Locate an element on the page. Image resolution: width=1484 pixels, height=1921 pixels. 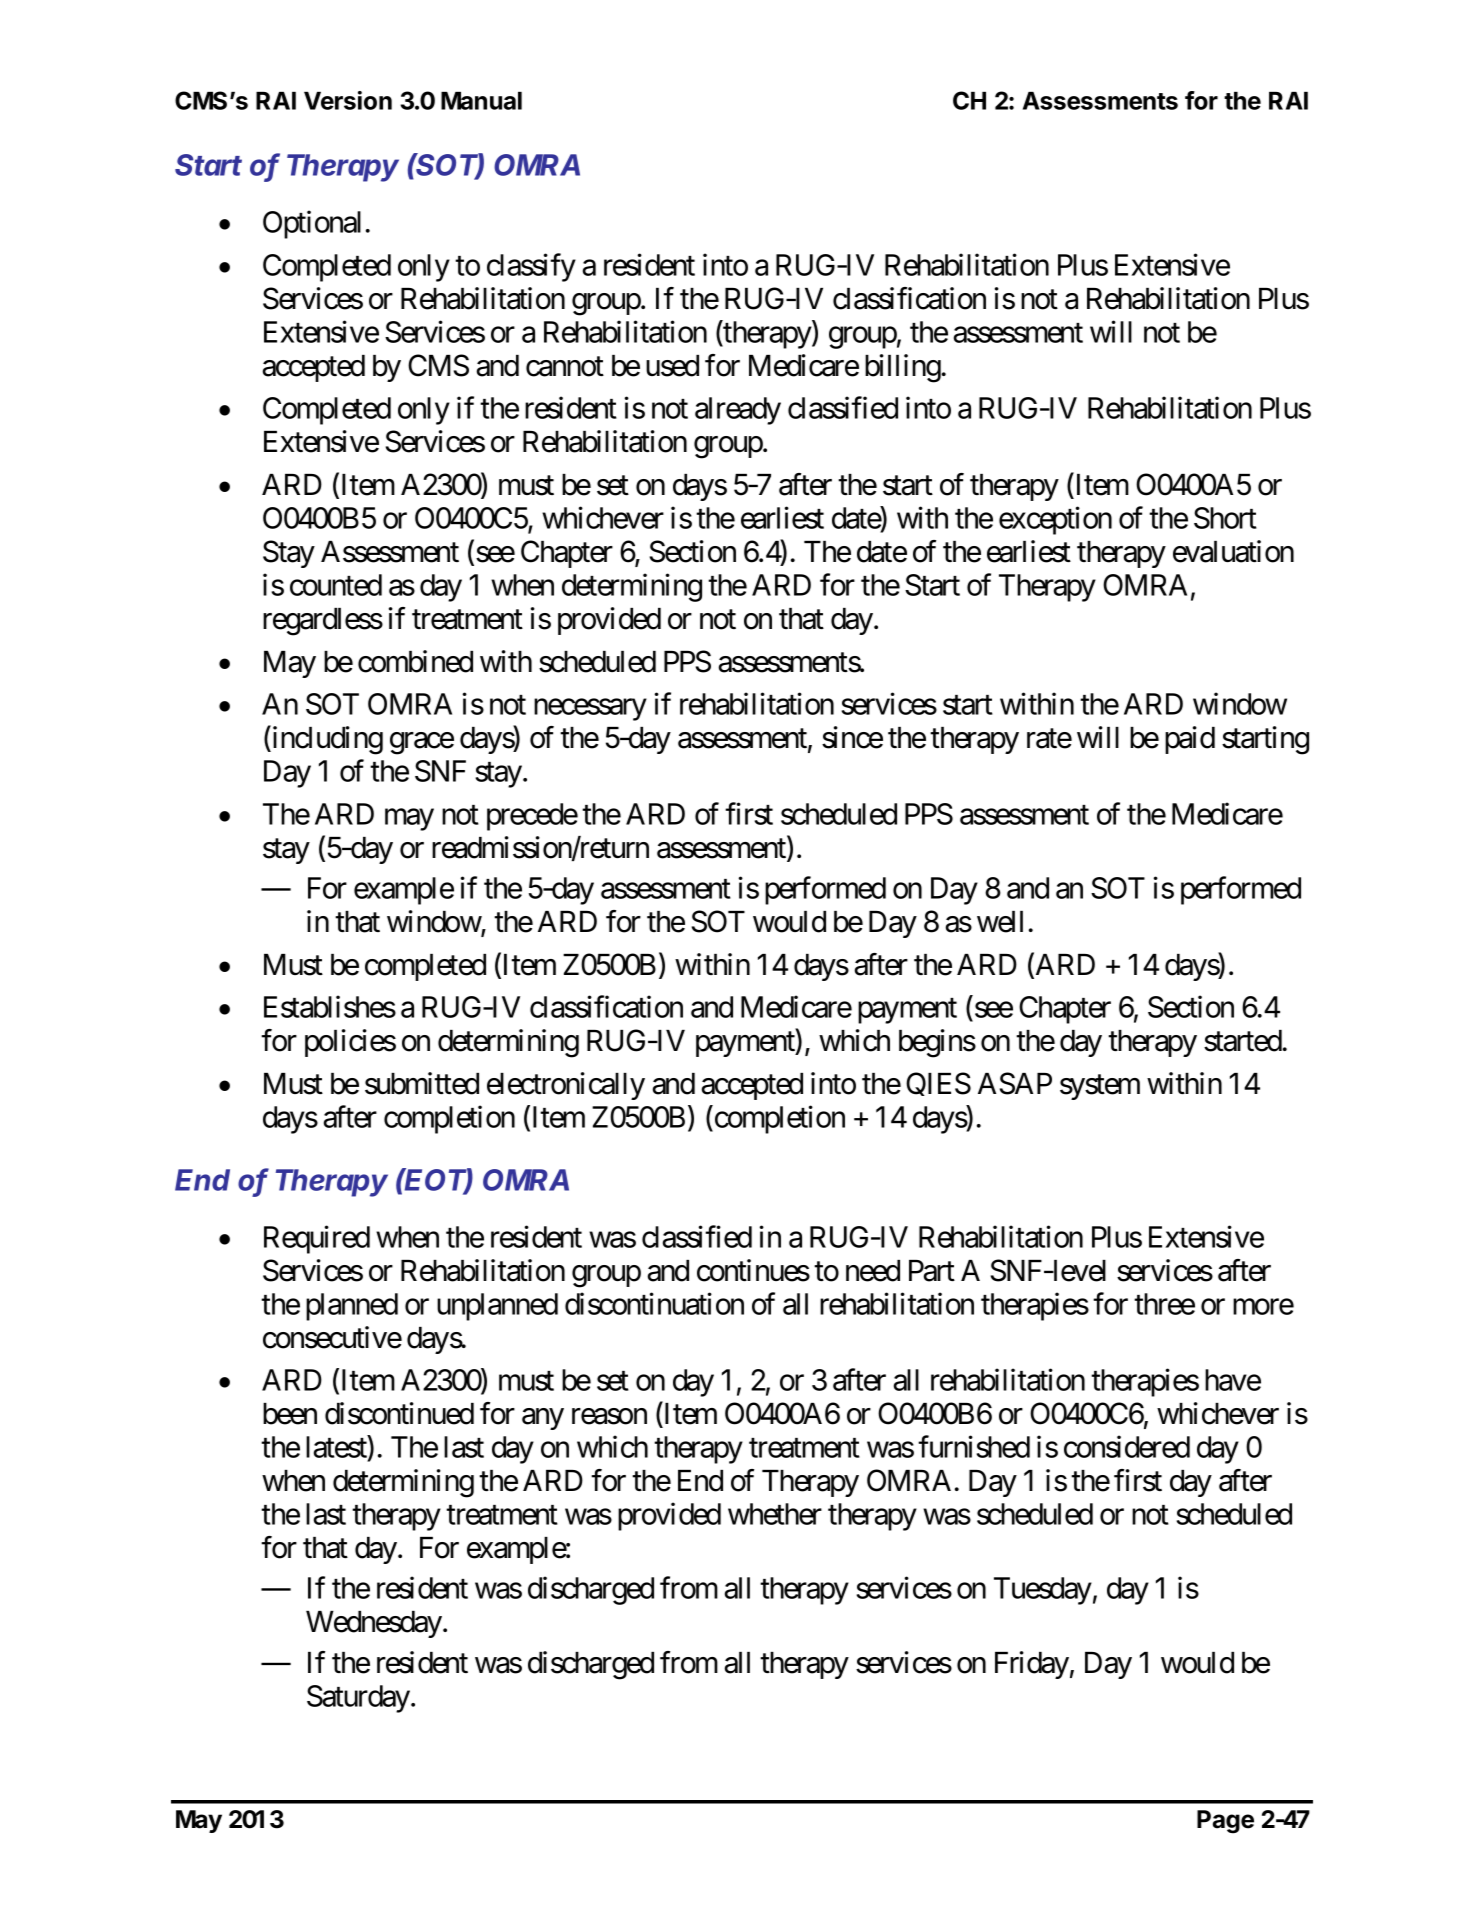
used is located at coordinates (672, 366).
